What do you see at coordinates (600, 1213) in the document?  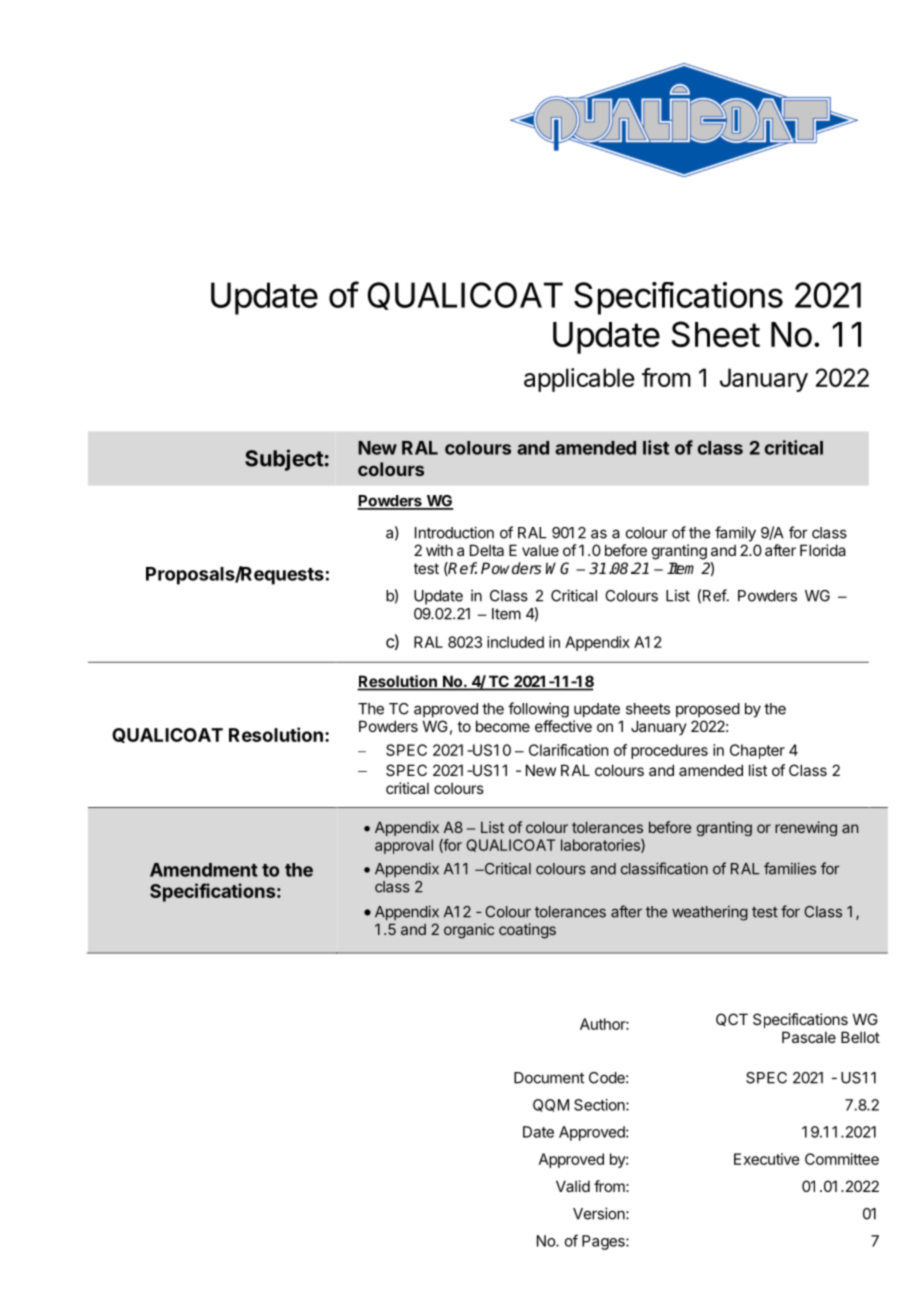 I see `Version` at bounding box center [600, 1213].
